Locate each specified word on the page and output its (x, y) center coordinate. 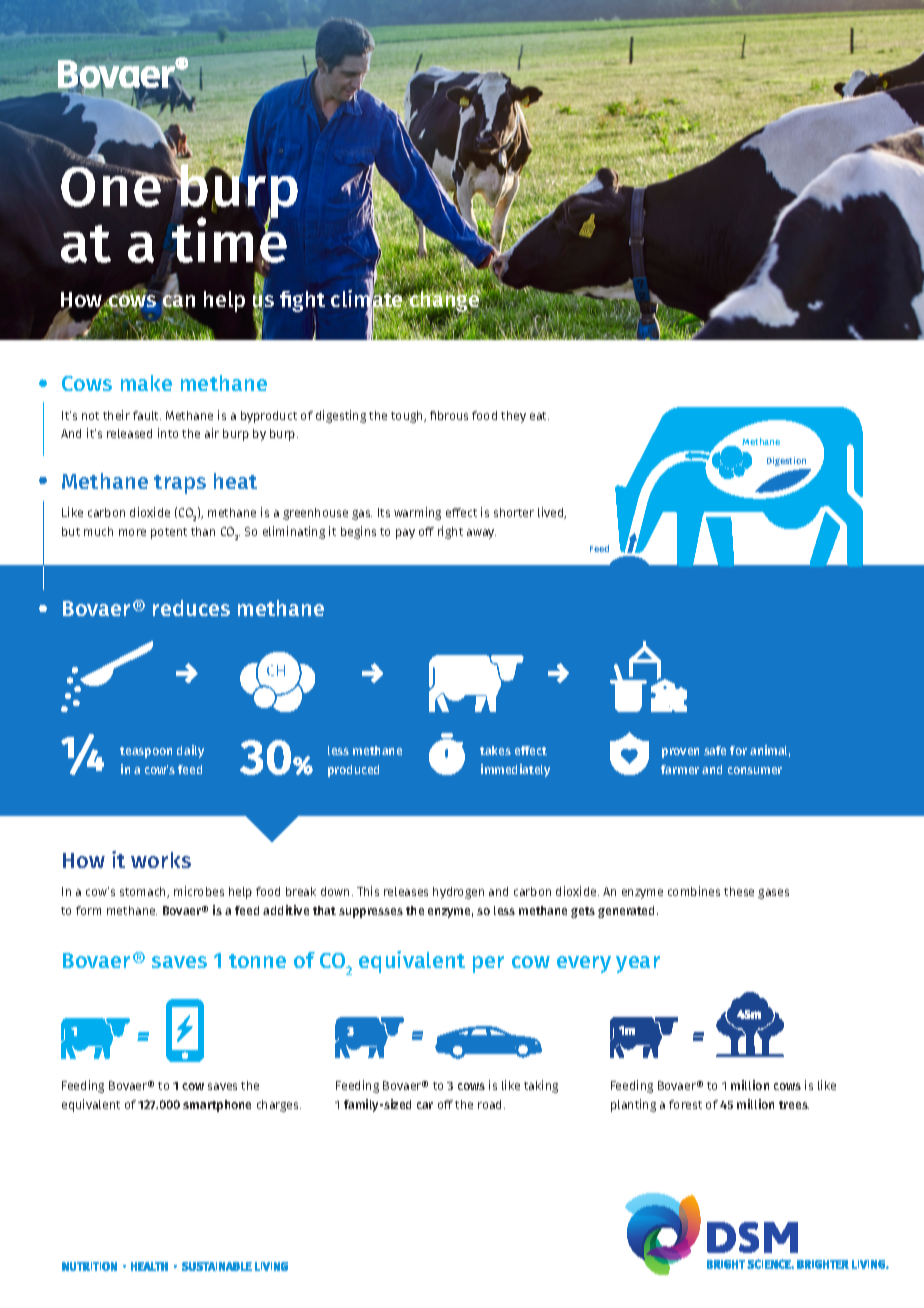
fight (302, 301)
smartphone (217, 1106)
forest (685, 1104)
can (178, 301)
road (491, 1104)
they (513, 417)
